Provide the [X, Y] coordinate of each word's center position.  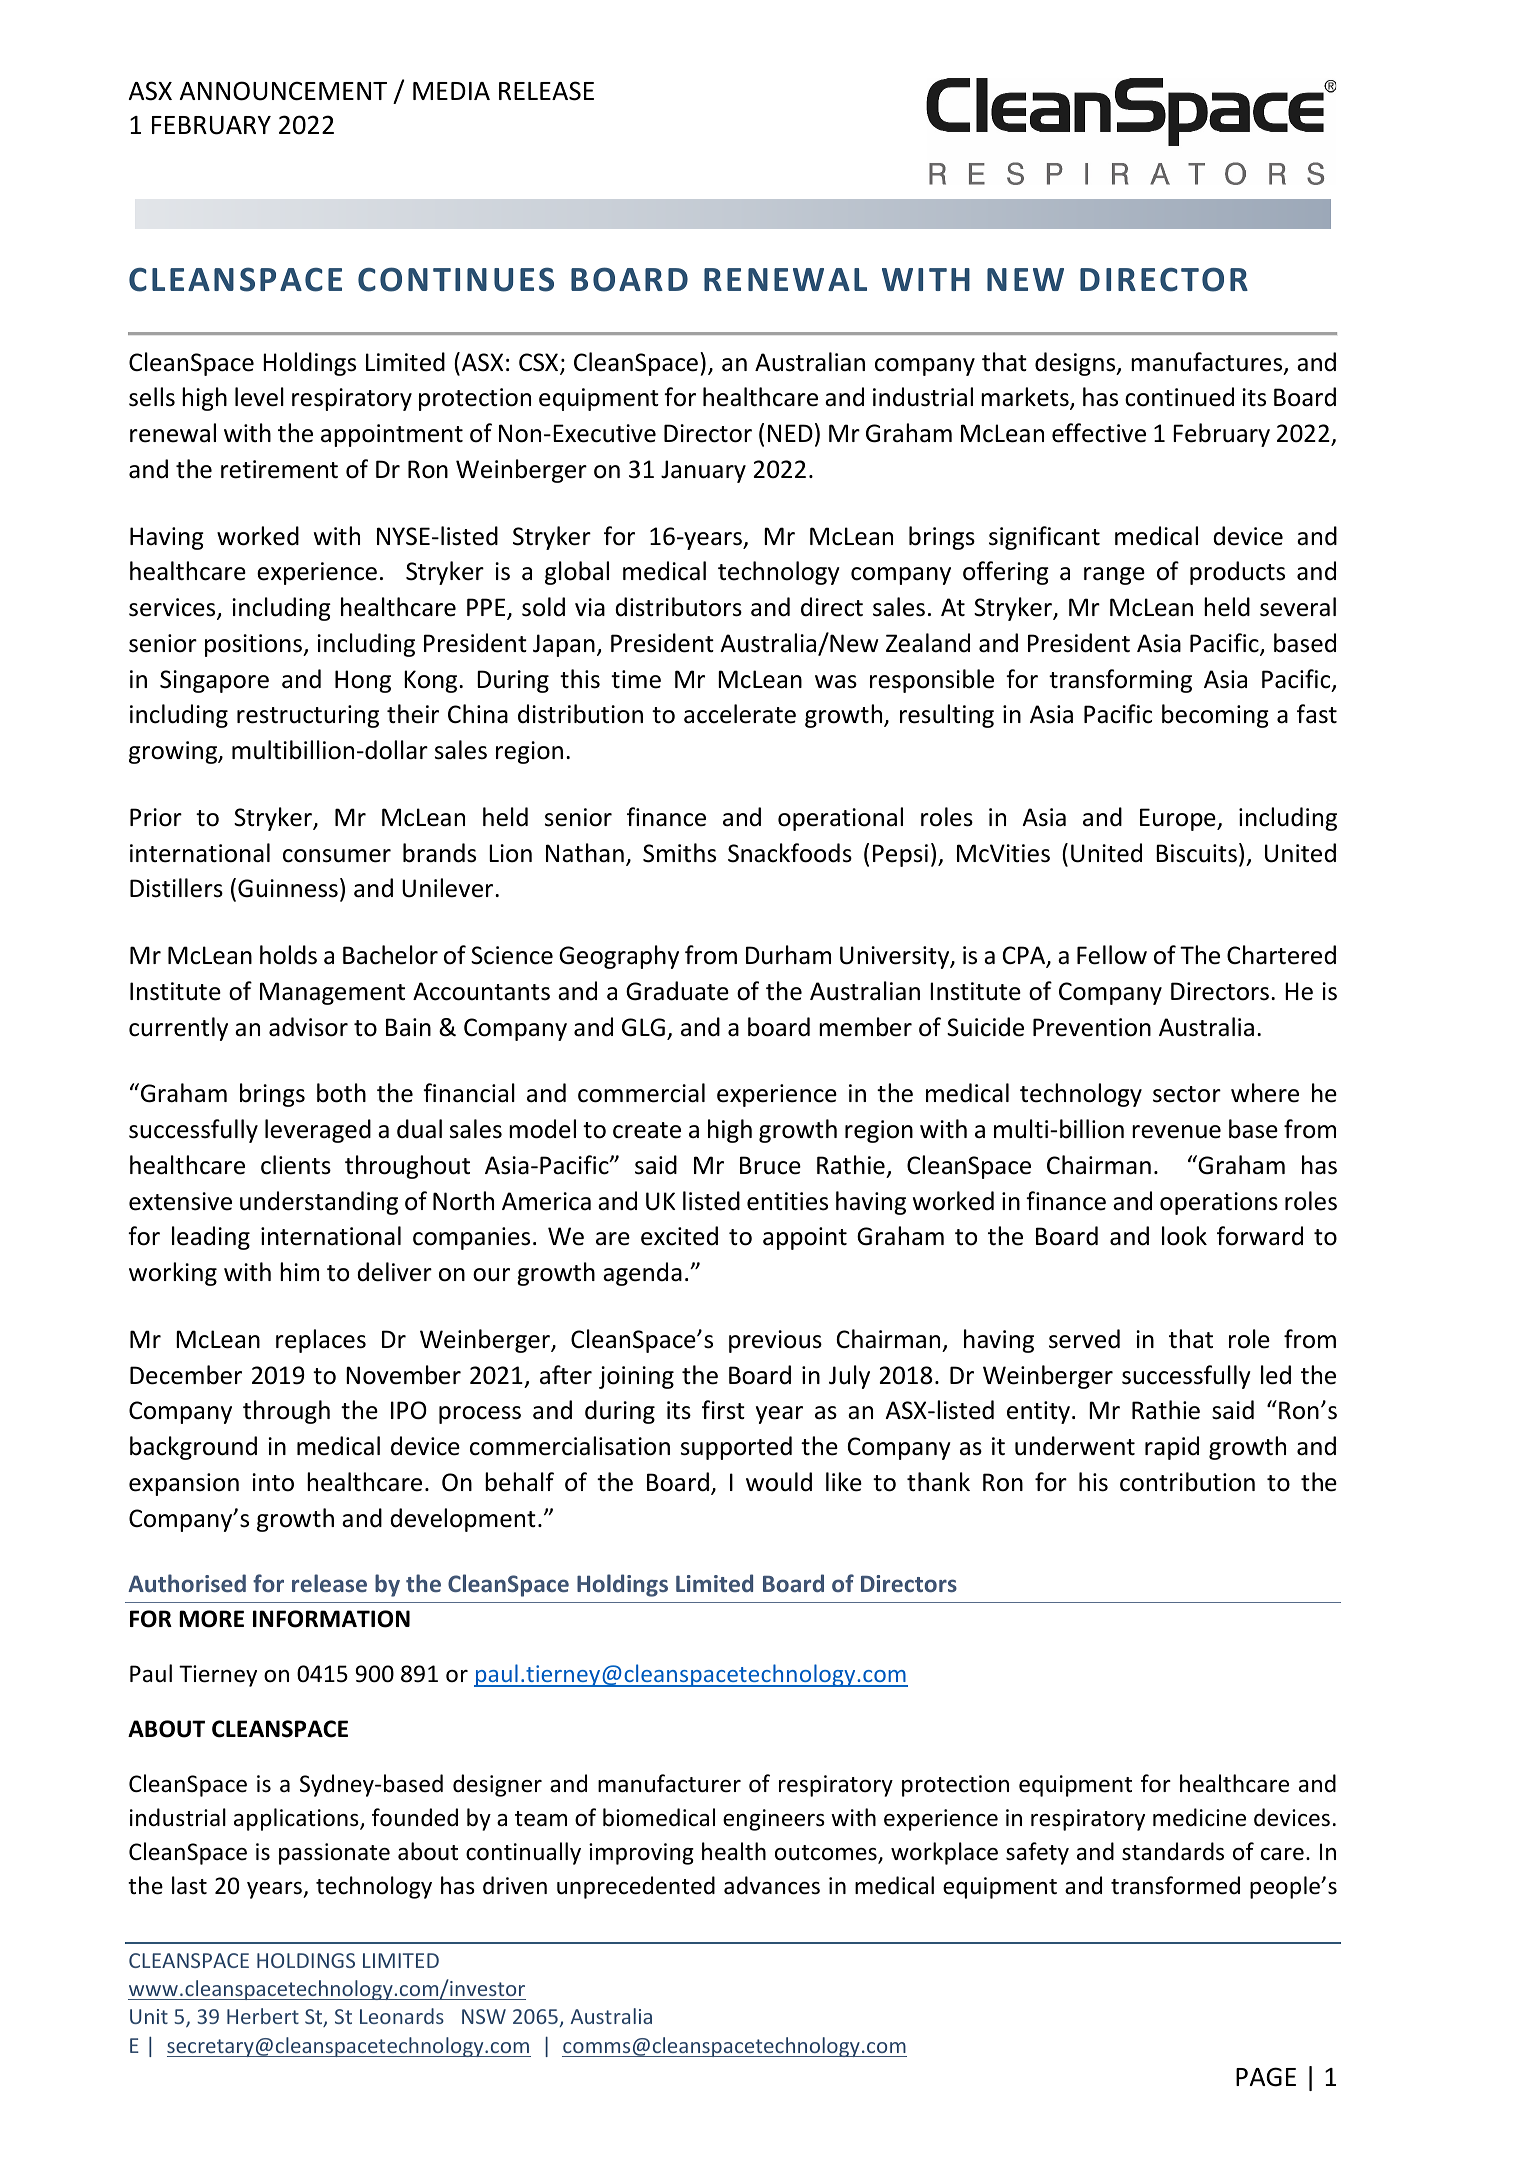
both [341, 1093]
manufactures [1208, 363]
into [273, 1482]
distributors [678, 607]
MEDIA [451, 91]
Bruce [770, 1165]
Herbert [263, 2016]
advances [772, 1885]
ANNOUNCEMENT [283, 91]
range [1114, 576]
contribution [1187, 1482]
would [779, 1482]
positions [255, 645]
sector [1187, 1094]
